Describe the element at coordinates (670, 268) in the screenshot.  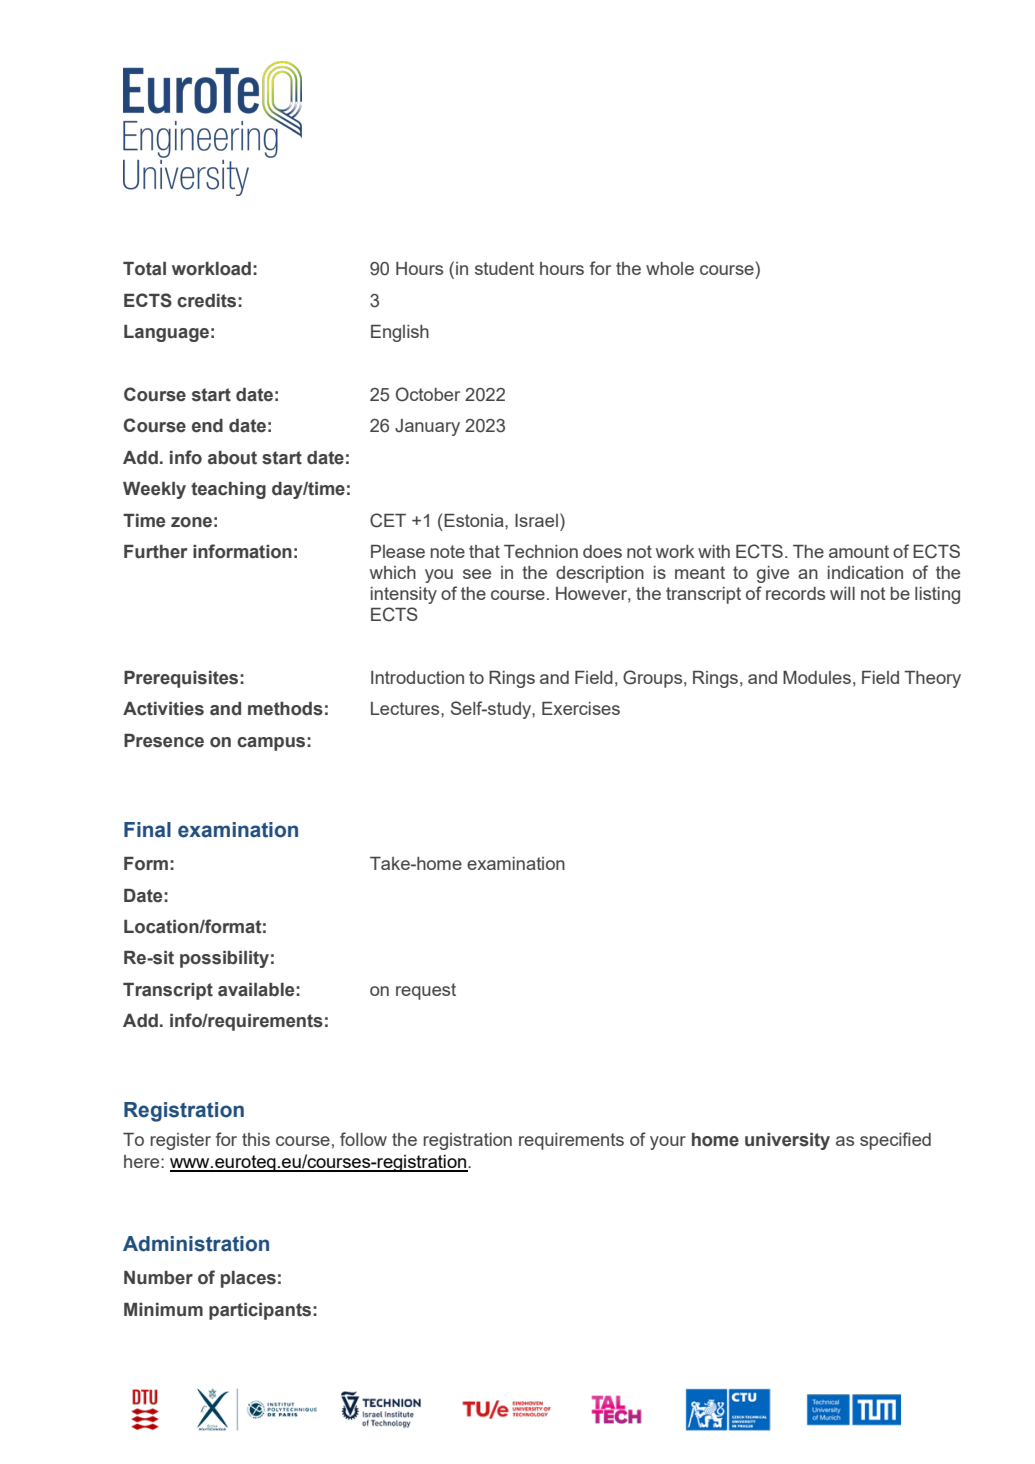
I see `whole` at that location.
